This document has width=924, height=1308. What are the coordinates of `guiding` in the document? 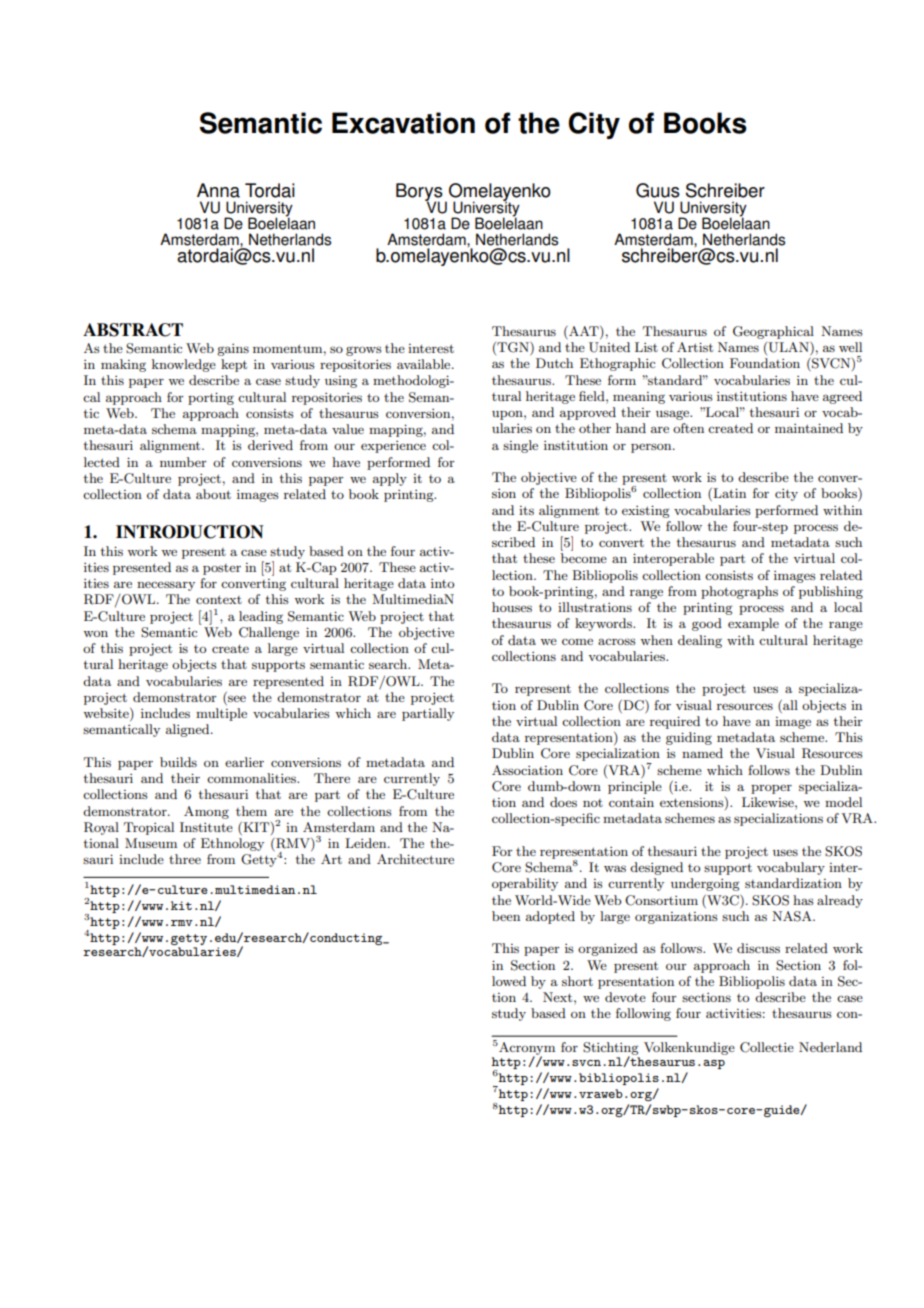 It's located at (689, 738).
